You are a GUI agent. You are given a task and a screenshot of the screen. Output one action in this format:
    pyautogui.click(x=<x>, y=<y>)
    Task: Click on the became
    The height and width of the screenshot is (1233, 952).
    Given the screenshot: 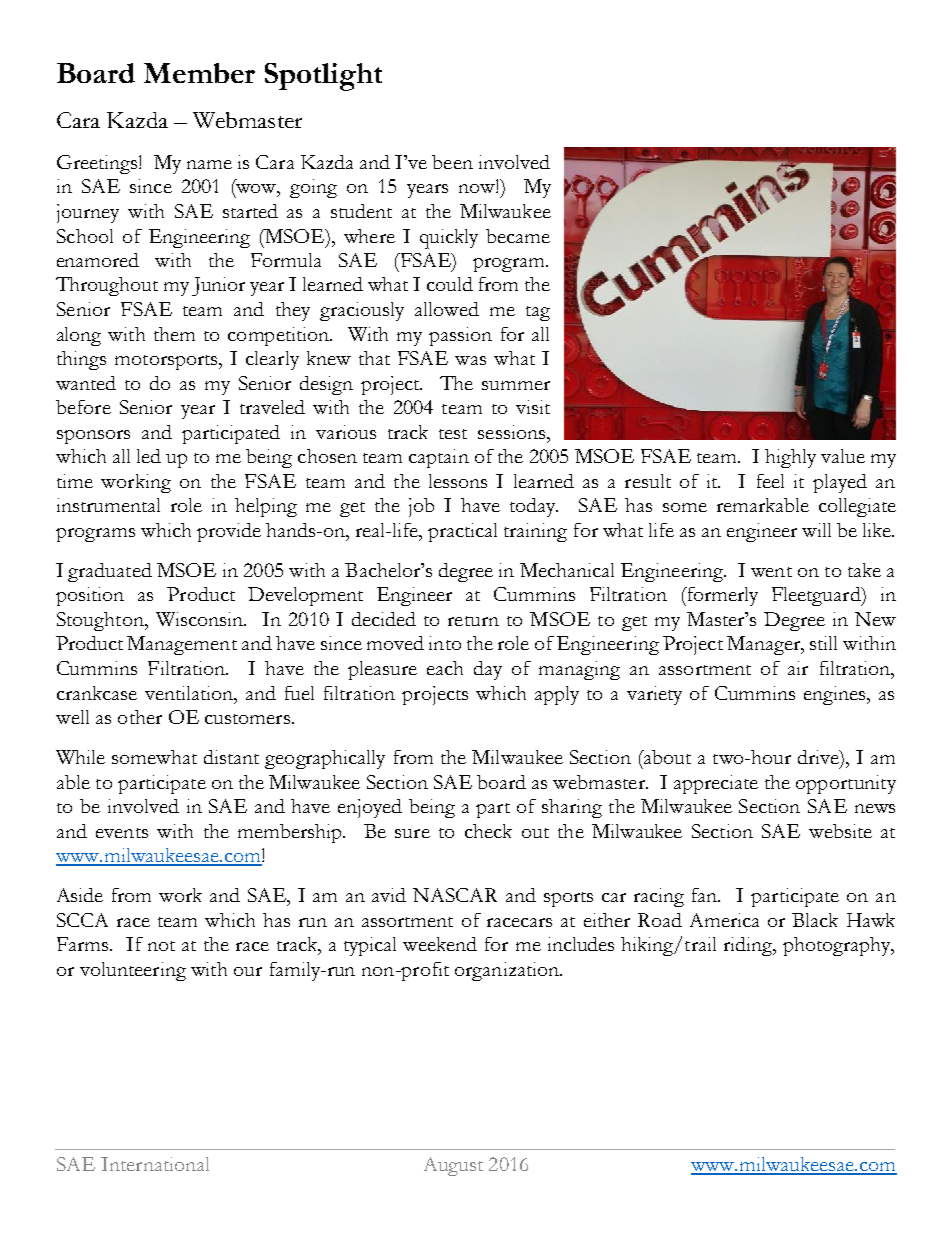 What is the action you would take?
    pyautogui.click(x=518, y=236)
